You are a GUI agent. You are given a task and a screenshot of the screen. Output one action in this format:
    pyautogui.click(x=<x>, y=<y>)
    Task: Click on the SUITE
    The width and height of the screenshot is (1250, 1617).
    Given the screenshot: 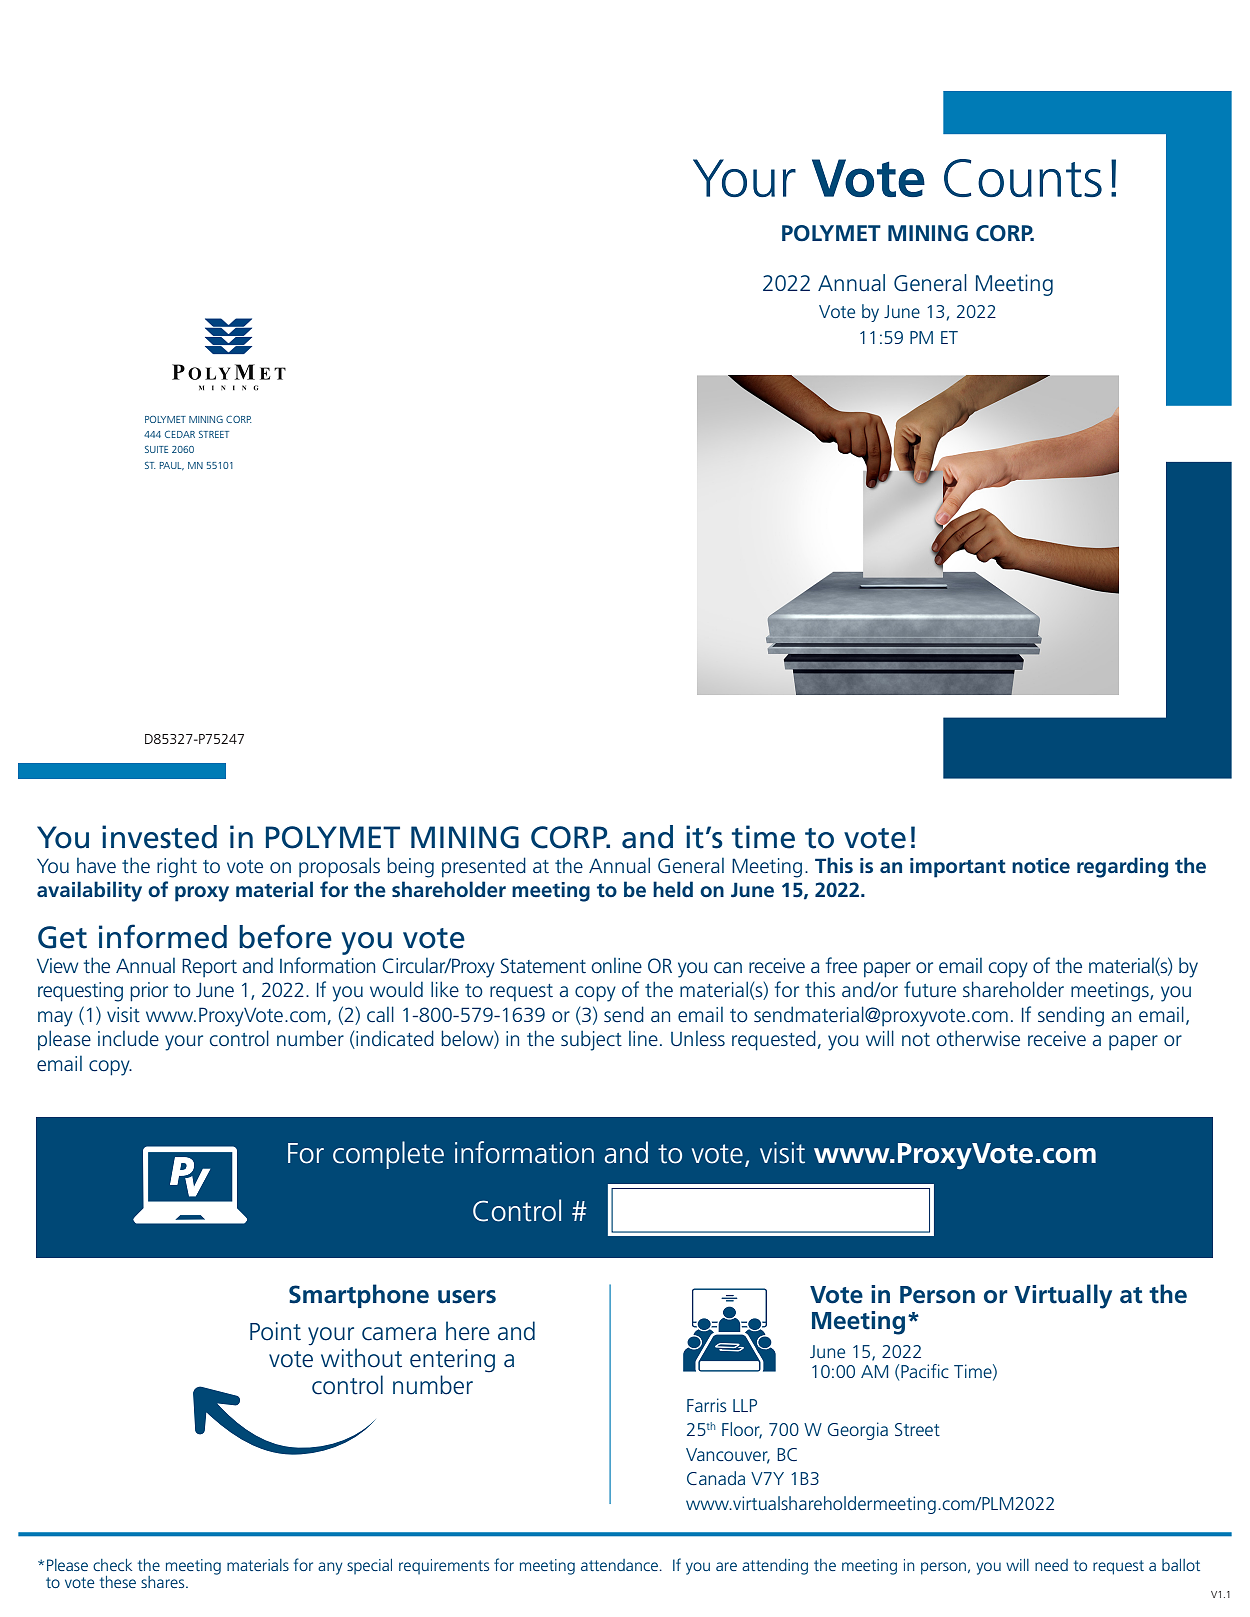 What is the action you would take?
    pyautogui.click(x=156, y=449)
